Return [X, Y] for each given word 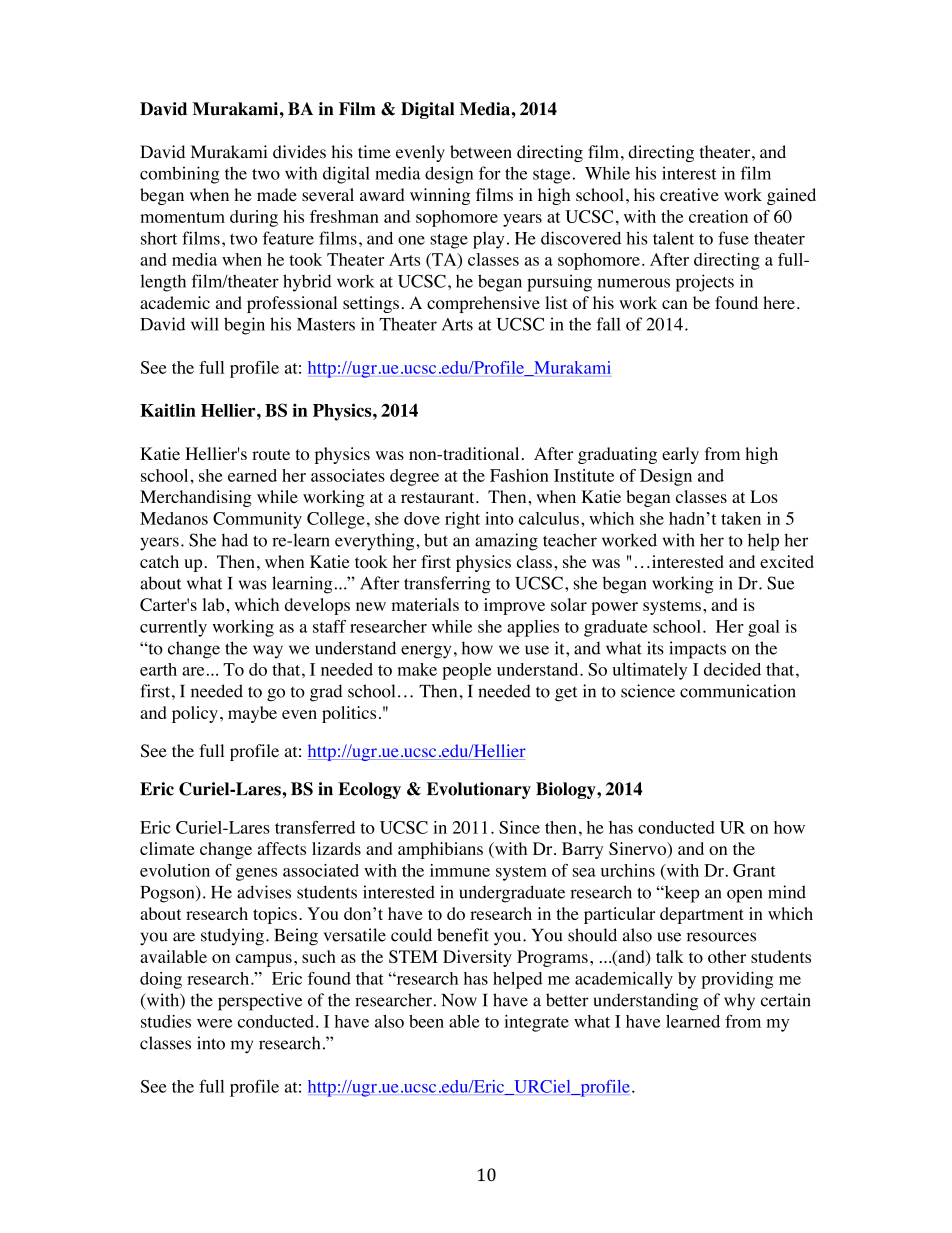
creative [689, 195]
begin [244, 326]
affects [282, 848]
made [277, 195]
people [466, 671]
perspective [260, 1002]
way [268, 652]
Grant [754, 870]
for [490, 173]
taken [741, 518]
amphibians [440, 850]
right [462, 520]
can [675, 304]
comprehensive [483, 304]
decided [732, 669]
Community [257, 520]
